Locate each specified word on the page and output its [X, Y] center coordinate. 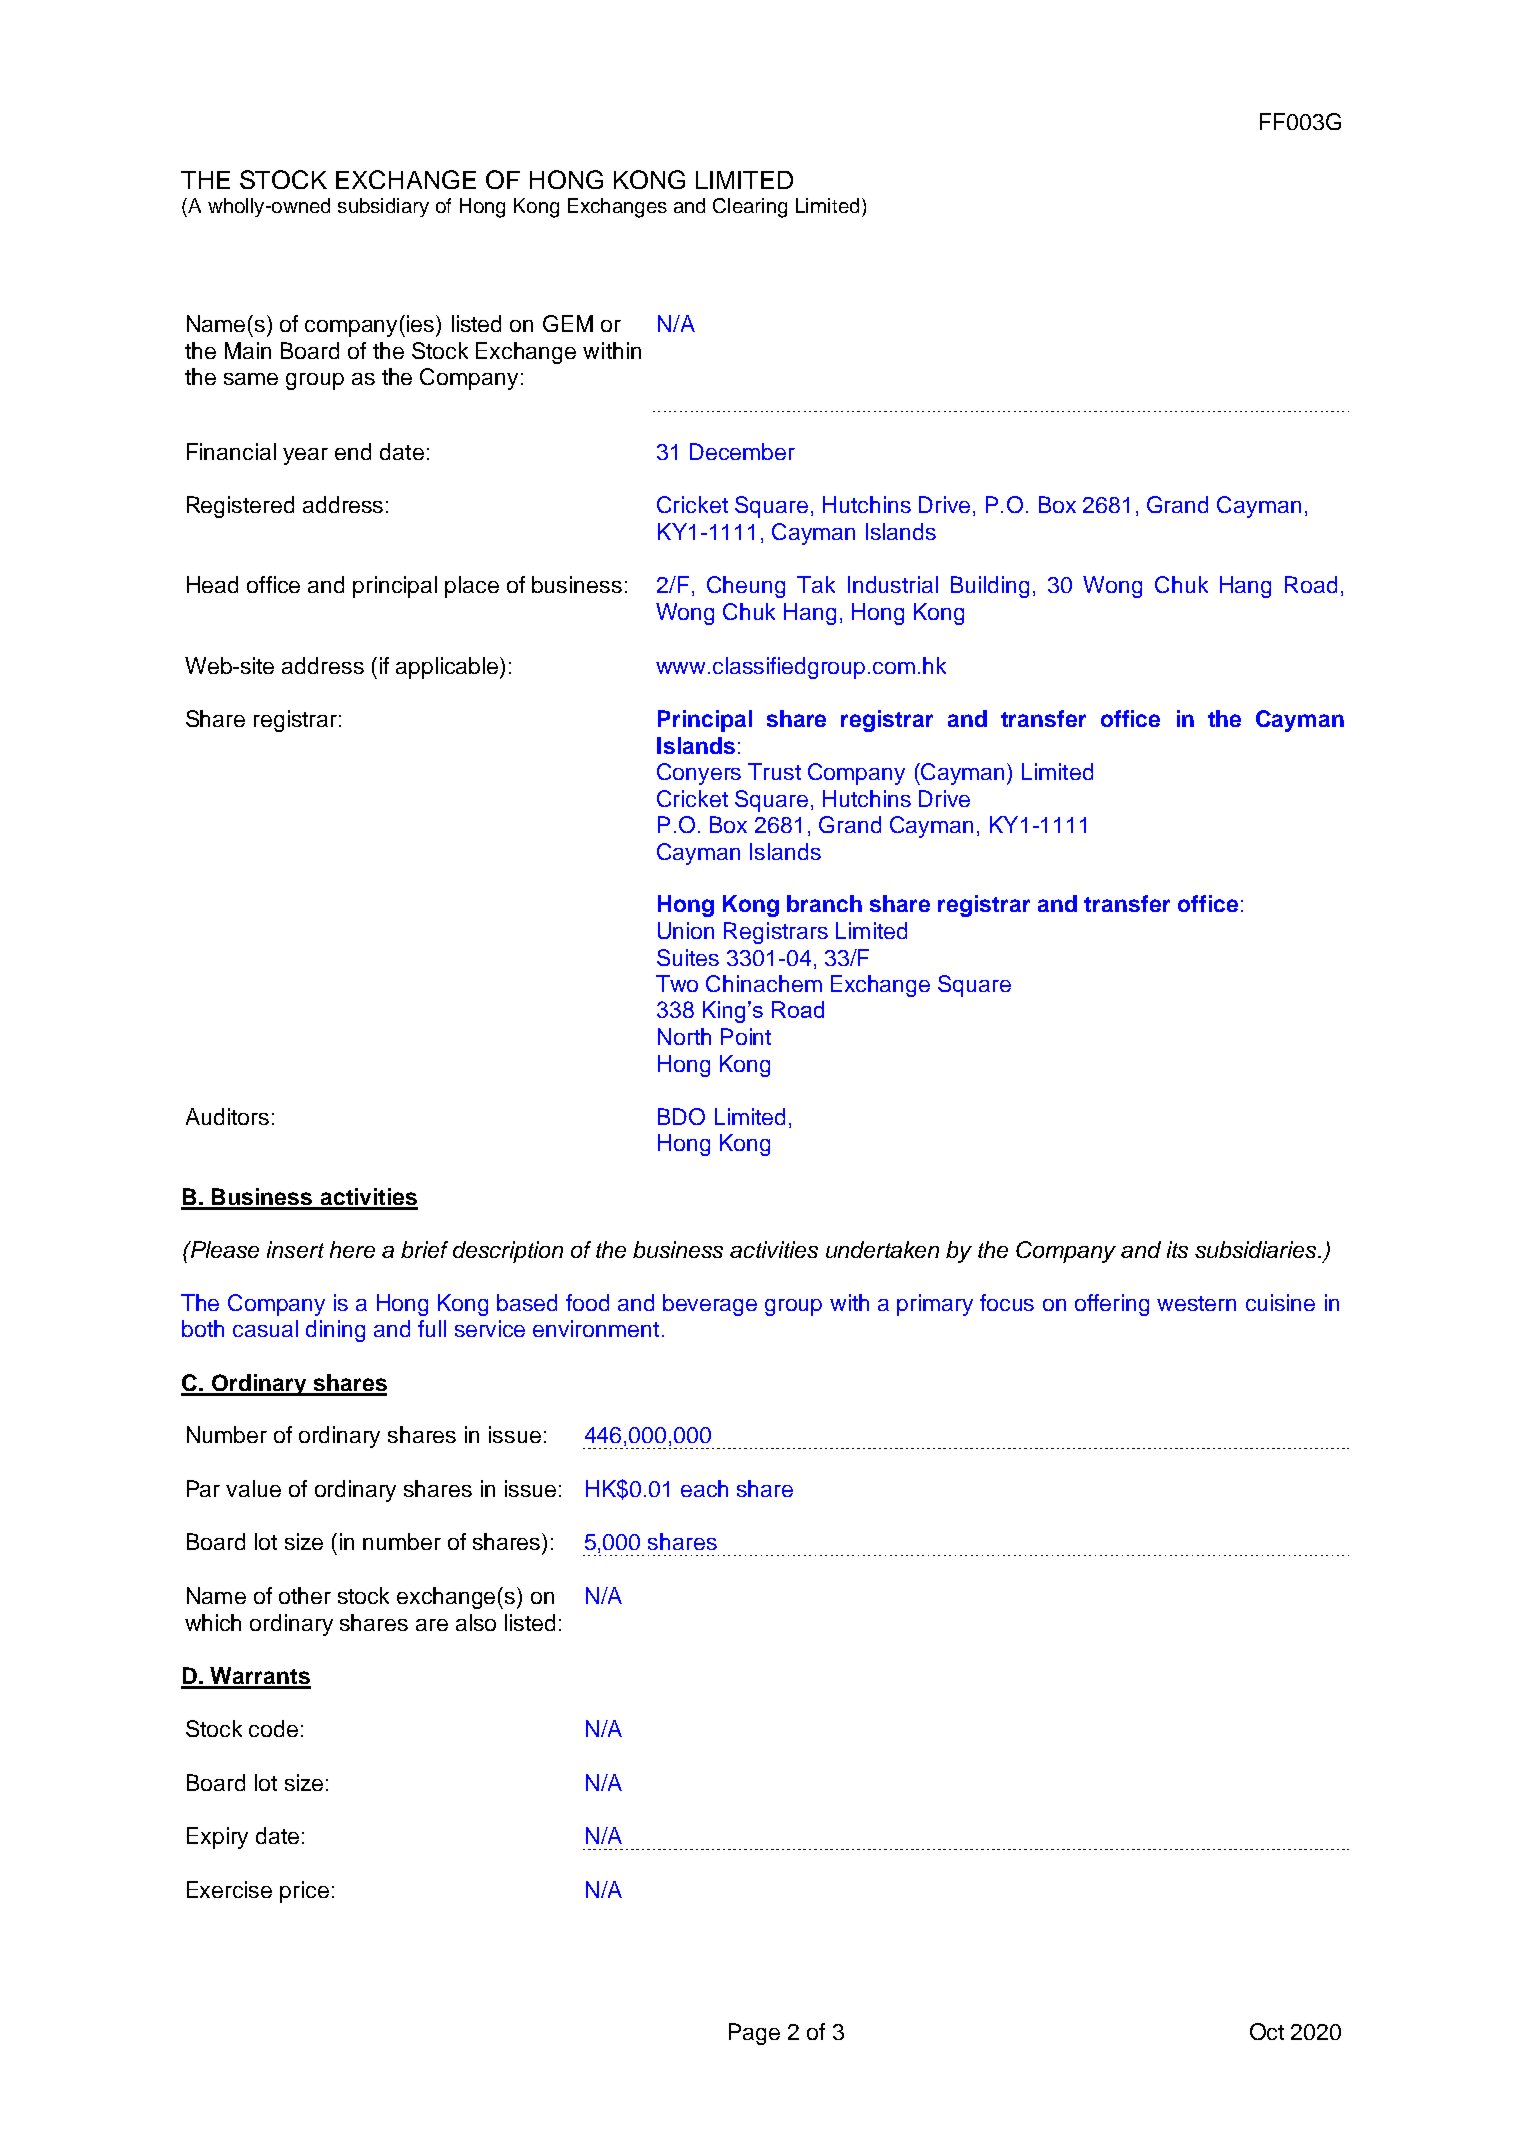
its [1177, 1249]
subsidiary [383, 207]
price [304, 1892]
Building [990, 587]
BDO [681, 1116]
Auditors [227, 1116]
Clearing [750, 208]
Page [754, 2034]
